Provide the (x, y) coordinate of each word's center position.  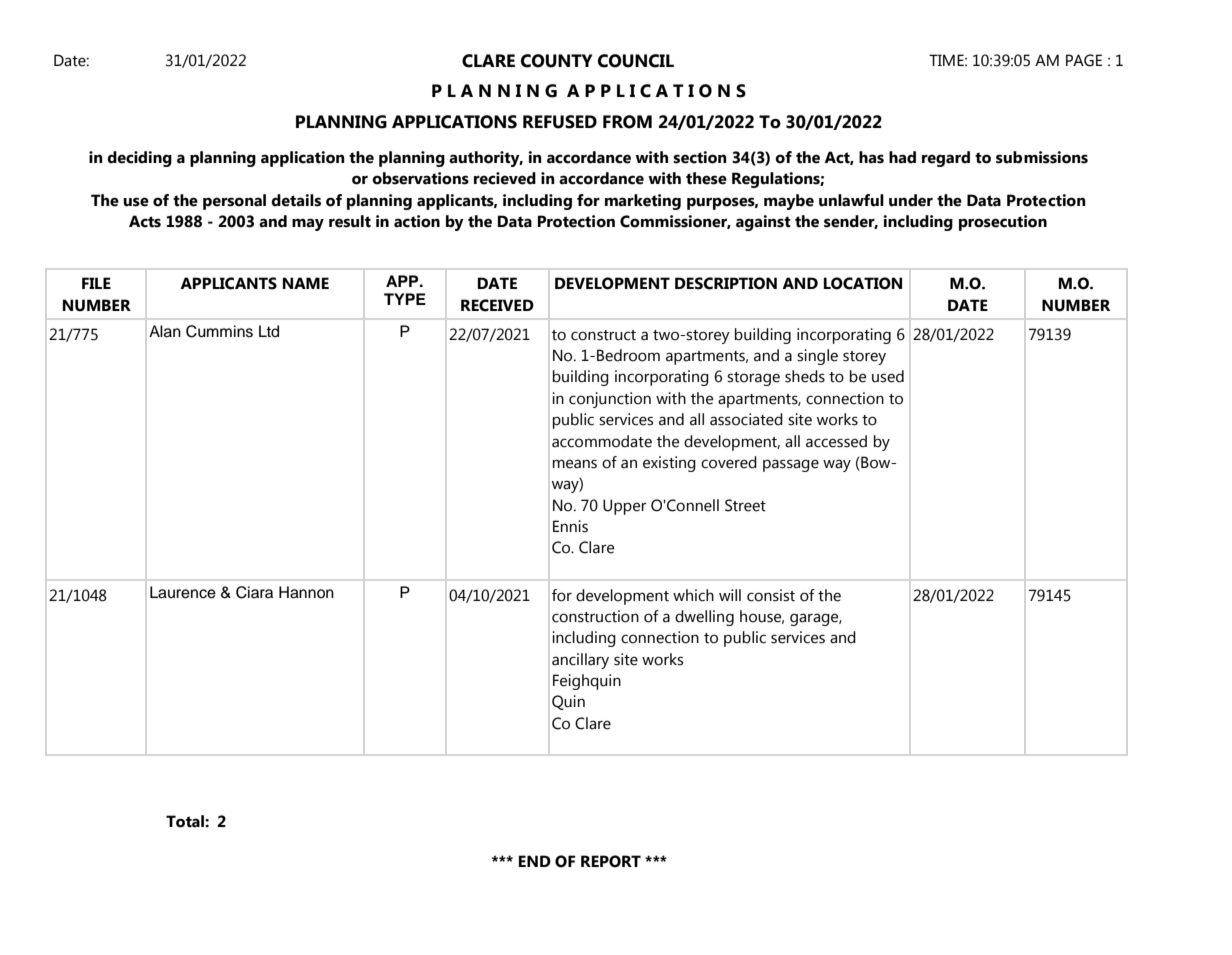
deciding (139, 159)
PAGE (1084, 60)
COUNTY (556, 61)
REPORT (611, 861)
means (575, 464)
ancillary (580, 661)
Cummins (219, 331)
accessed (836, 441)
